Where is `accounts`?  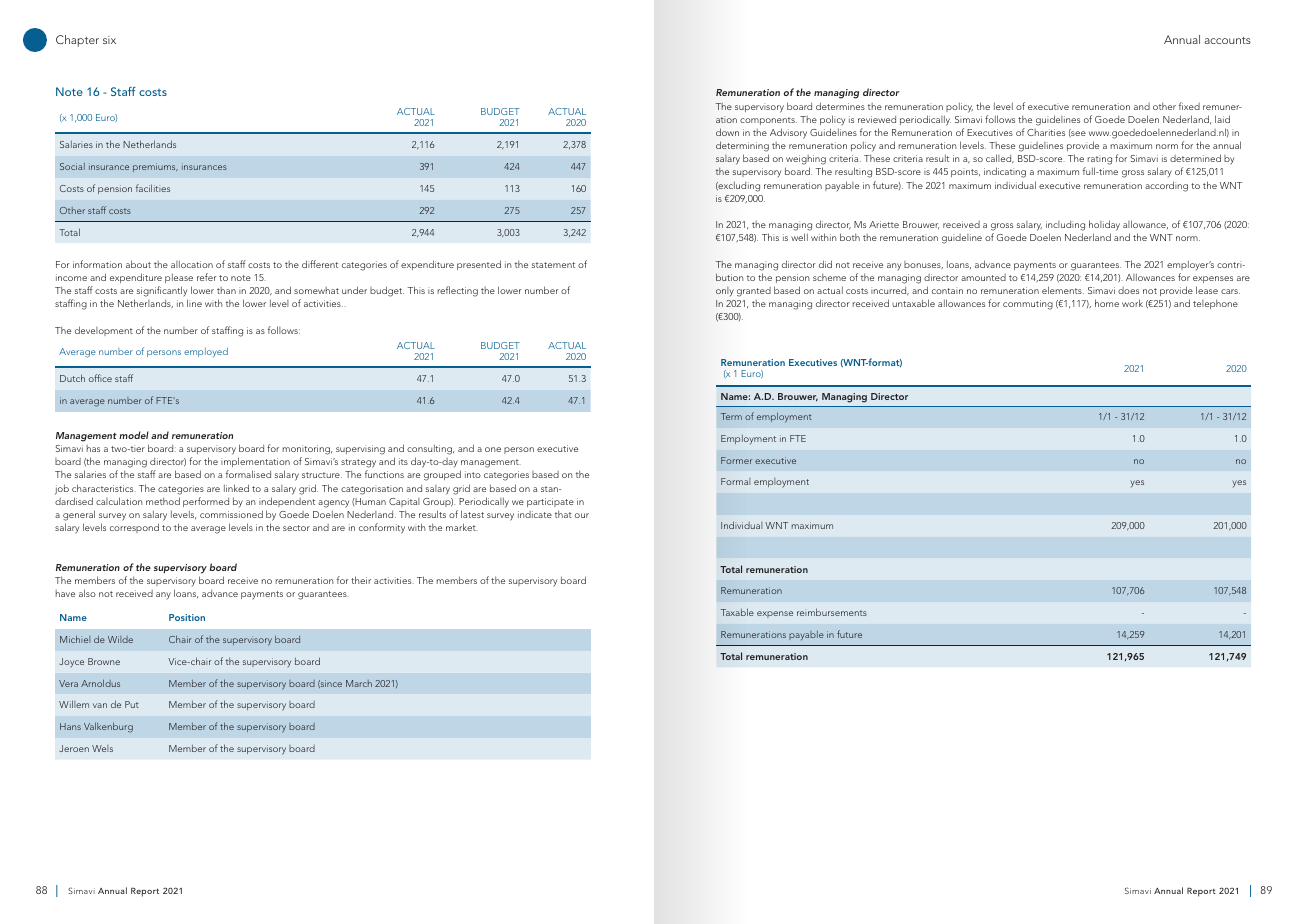 accounts is located at coordinates (1227, 40).
